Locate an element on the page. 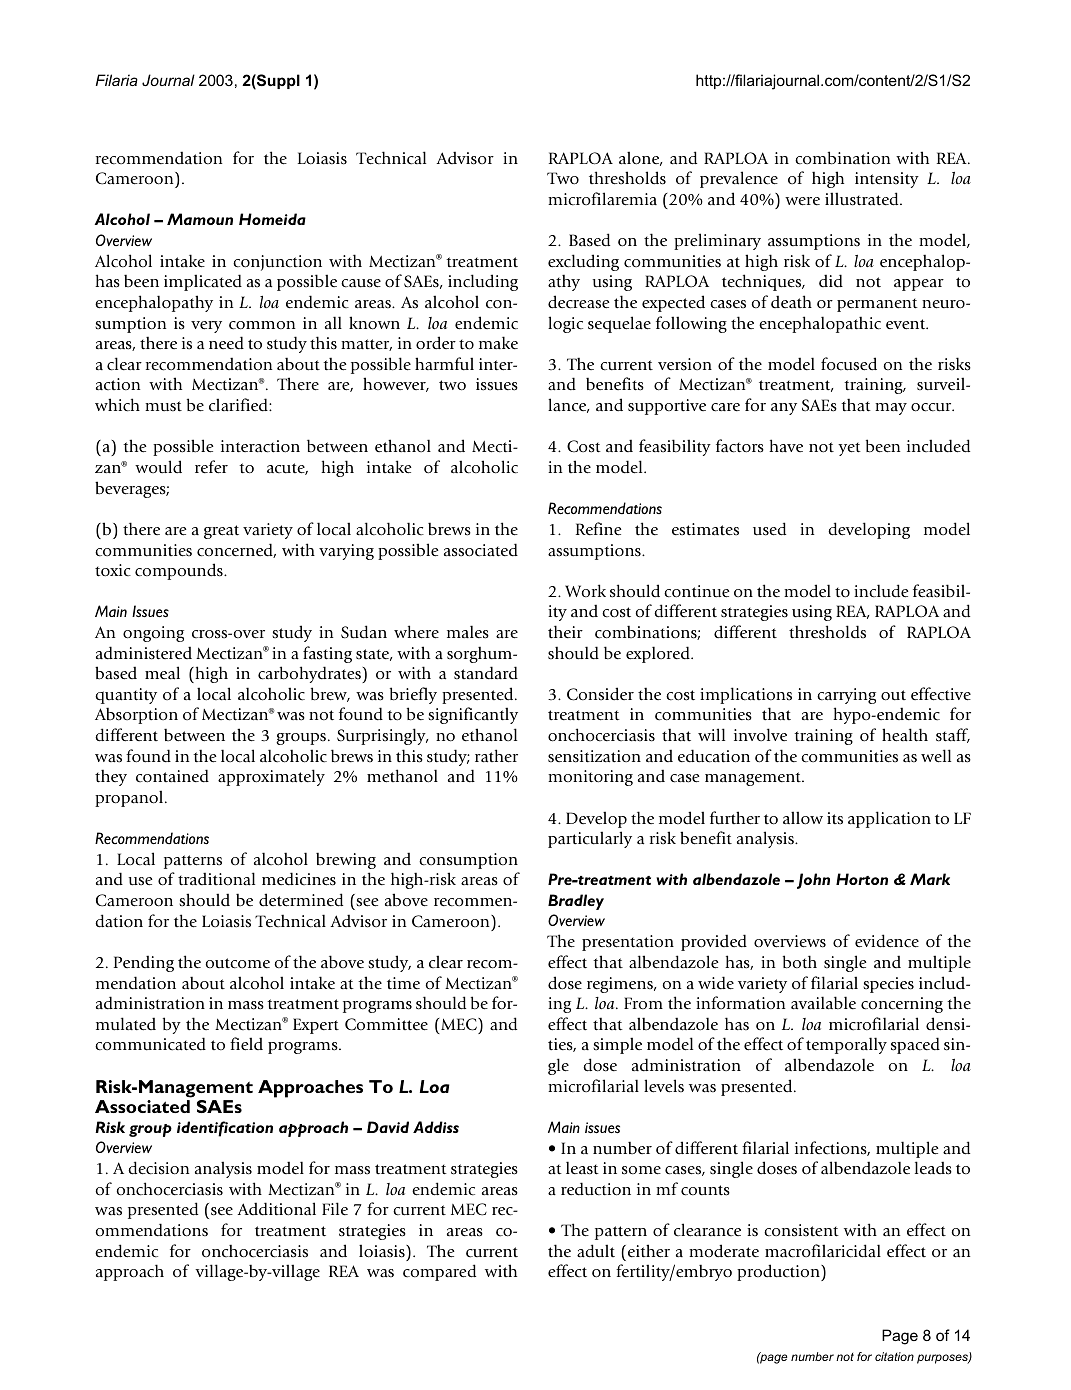  Bradley is located at coordinates (576, 902).
